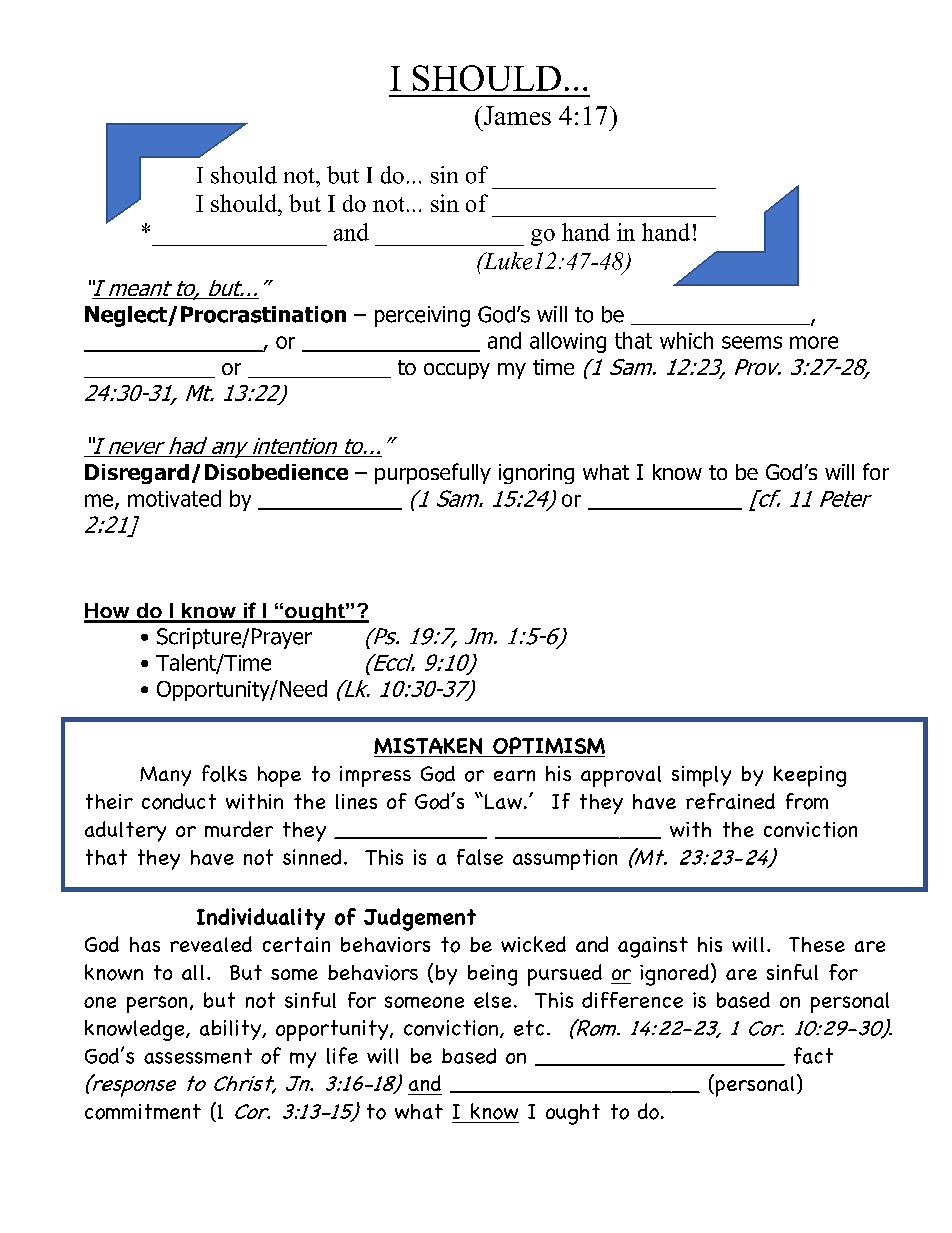 The height and width of the page is (1233, 952). What do you see at coordinates (701, 776) in the page?
I see `simply` at bounding box center [701, 776].
